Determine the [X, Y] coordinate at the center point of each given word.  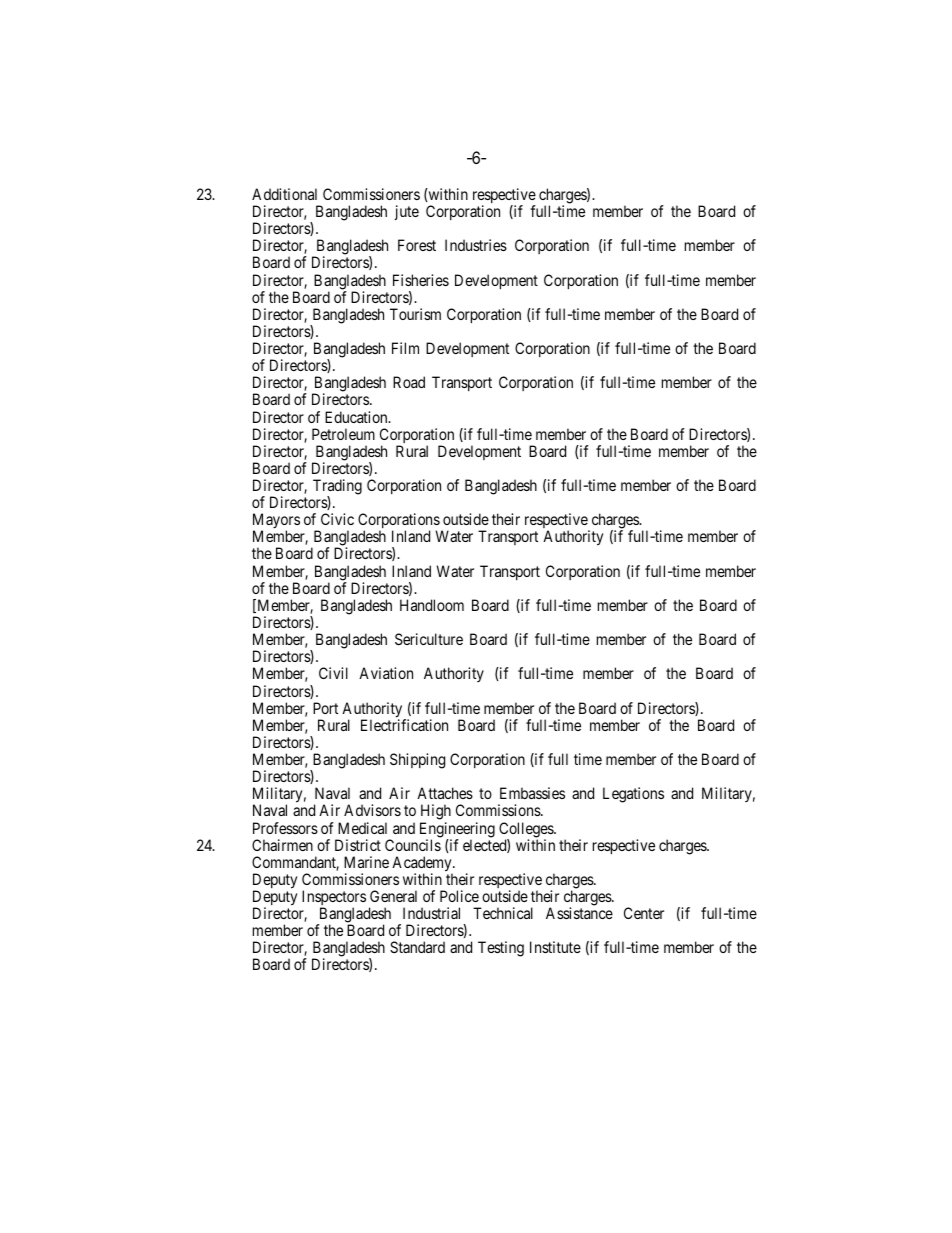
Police [459, 896]
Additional [284, 194]
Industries [476, 245]
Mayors [276, 522]
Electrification [404, 725]
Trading [337, 488]
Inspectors [334, 899]
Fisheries [421, 280]
